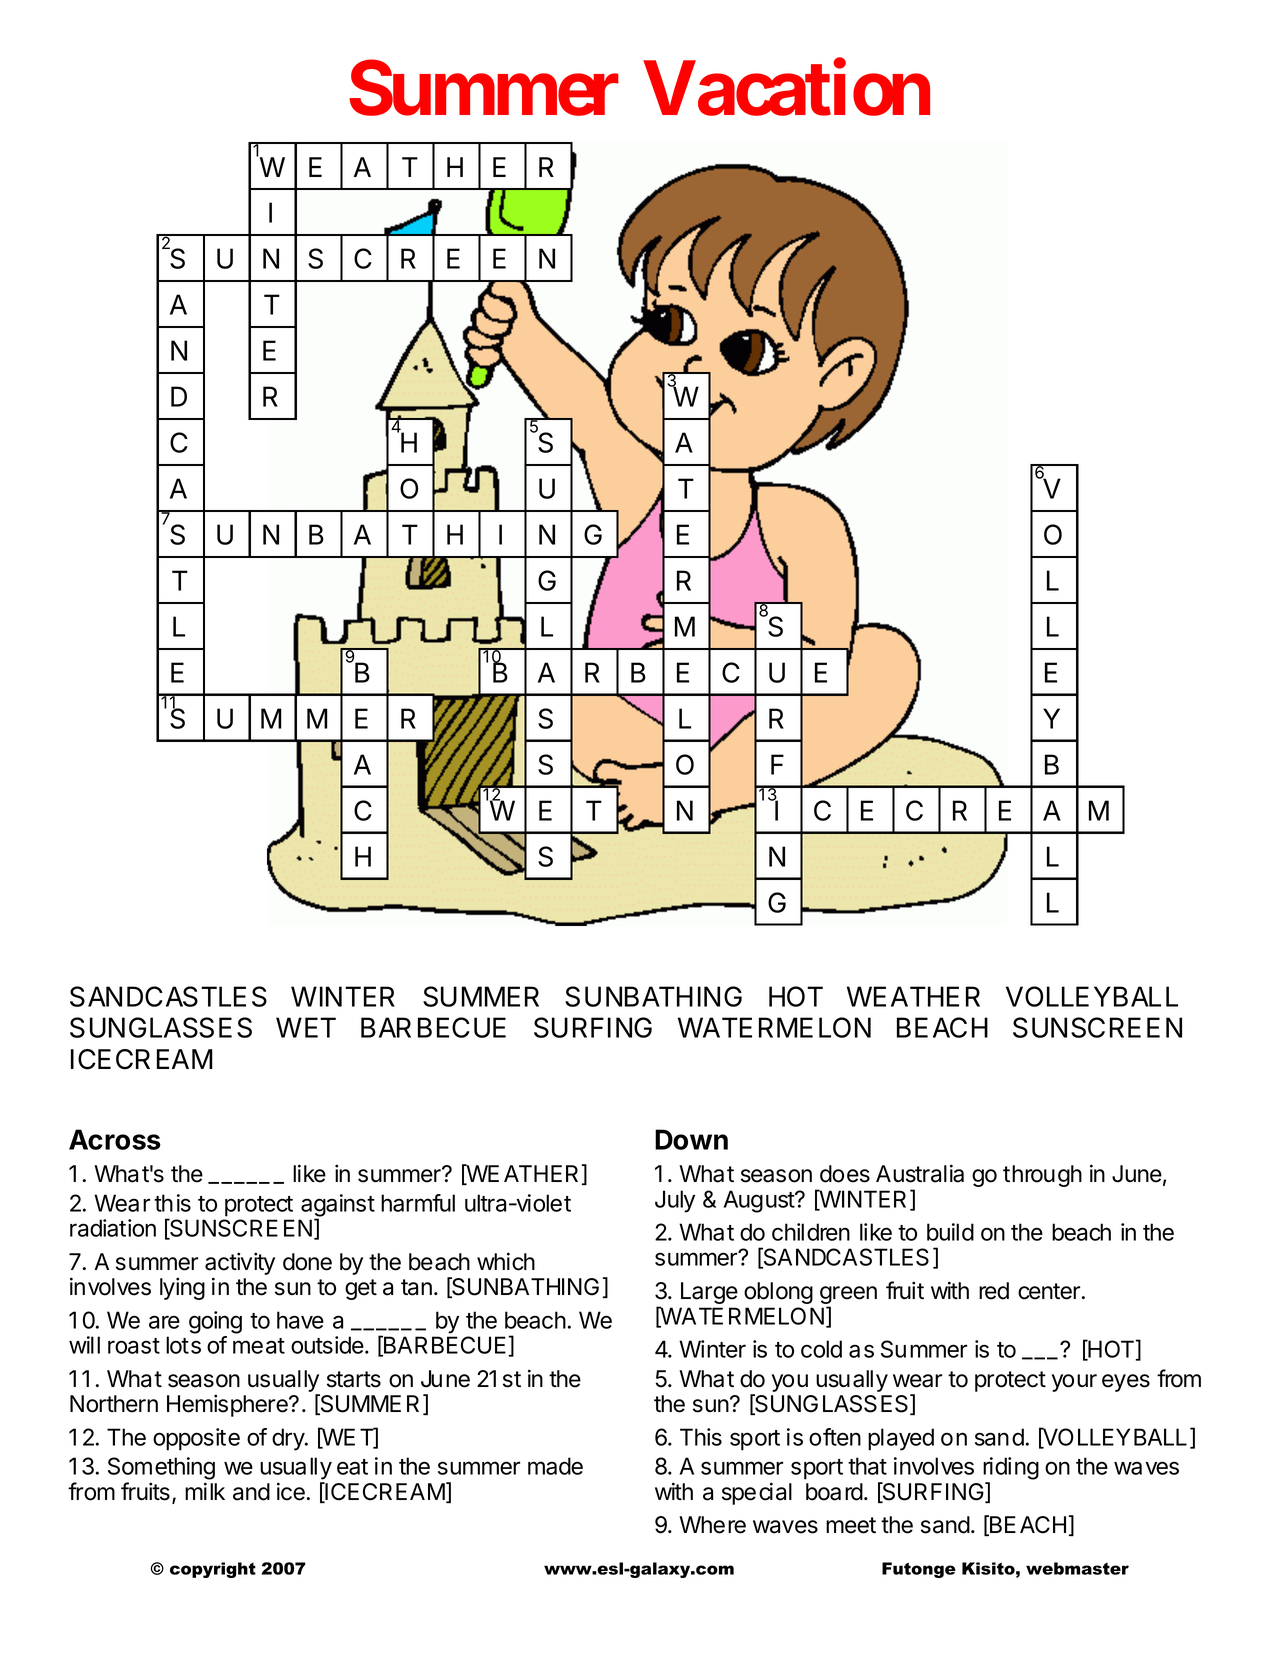  What do you see at coordinates (675, 1201) in the document?
I see `July` at bounding box center [675, 1201].
